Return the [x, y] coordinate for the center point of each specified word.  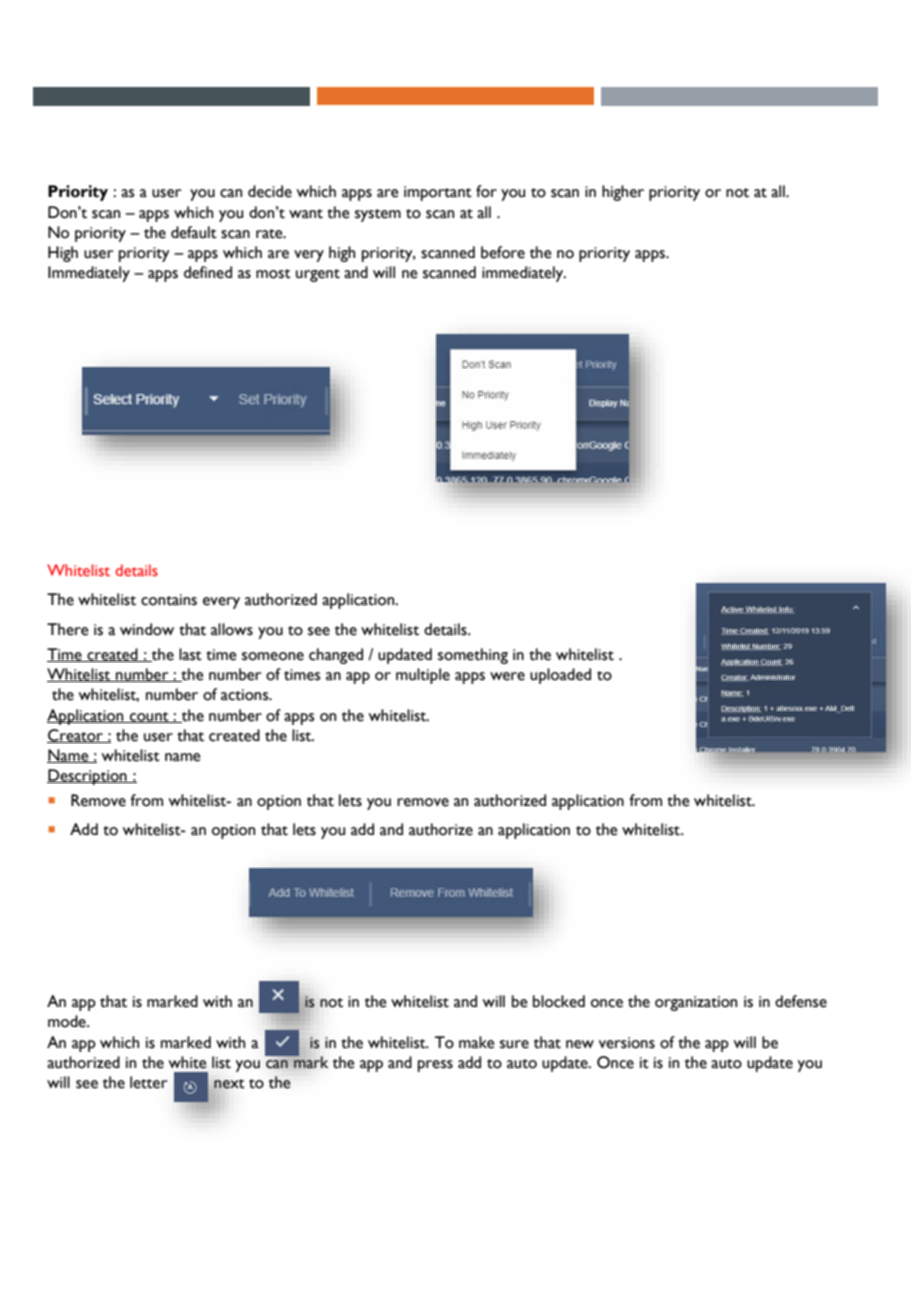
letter [148, 1082]
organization [696, 1003]
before [503, 252]
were [507, 676]
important [438, 193]
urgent [318, 275]
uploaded [560, 676]
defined [208, 272]
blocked [559, 1001]
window [147, 629]
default [194, 232]
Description [88, 777]
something [473, 656]
